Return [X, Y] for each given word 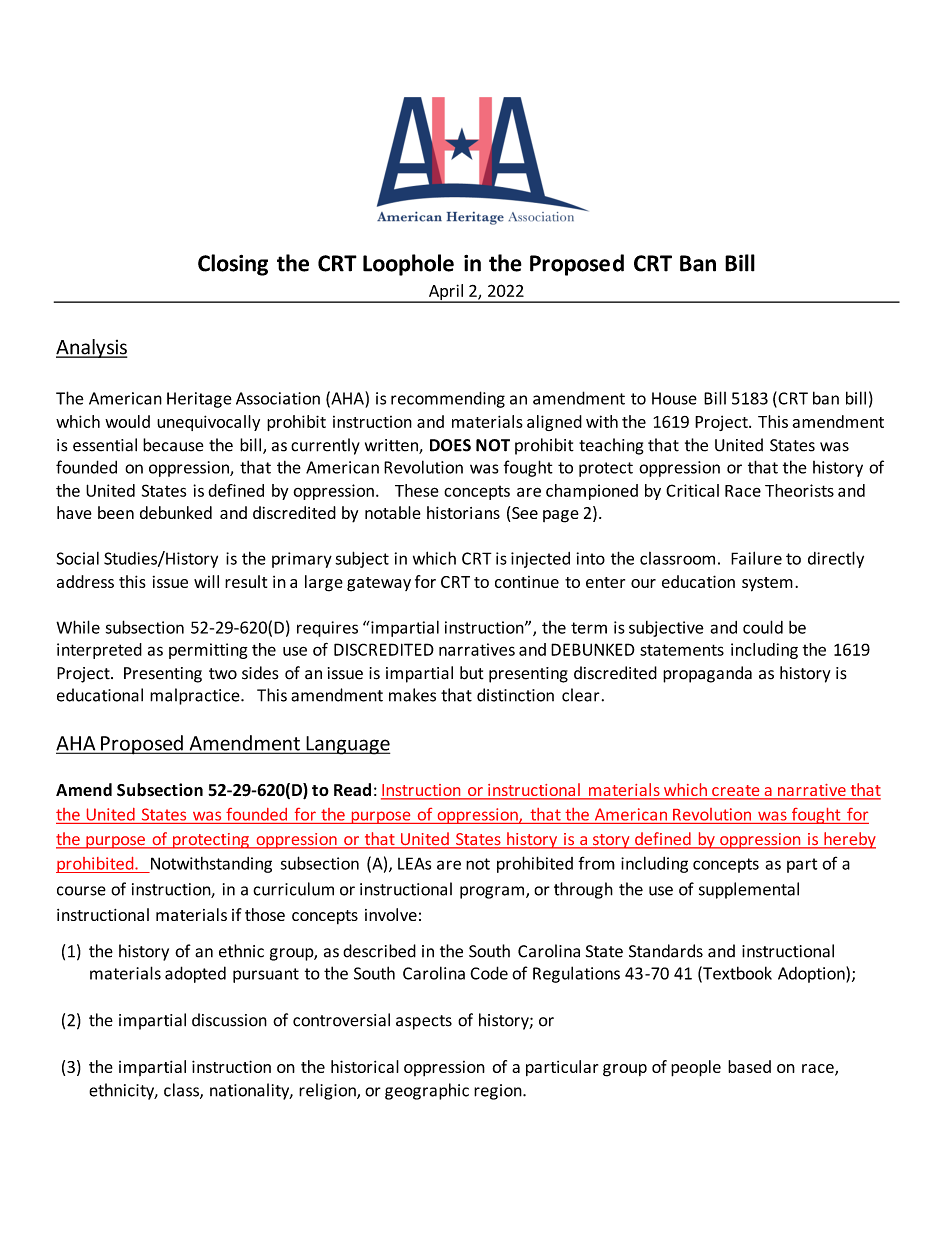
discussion [229, 1020]
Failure [756, 558]
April [446, 293]
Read [352, 790]
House [674, 398]
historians [463, 512]
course [81, 891]
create [736, 792]
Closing [233, 265]
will [206, 581]
